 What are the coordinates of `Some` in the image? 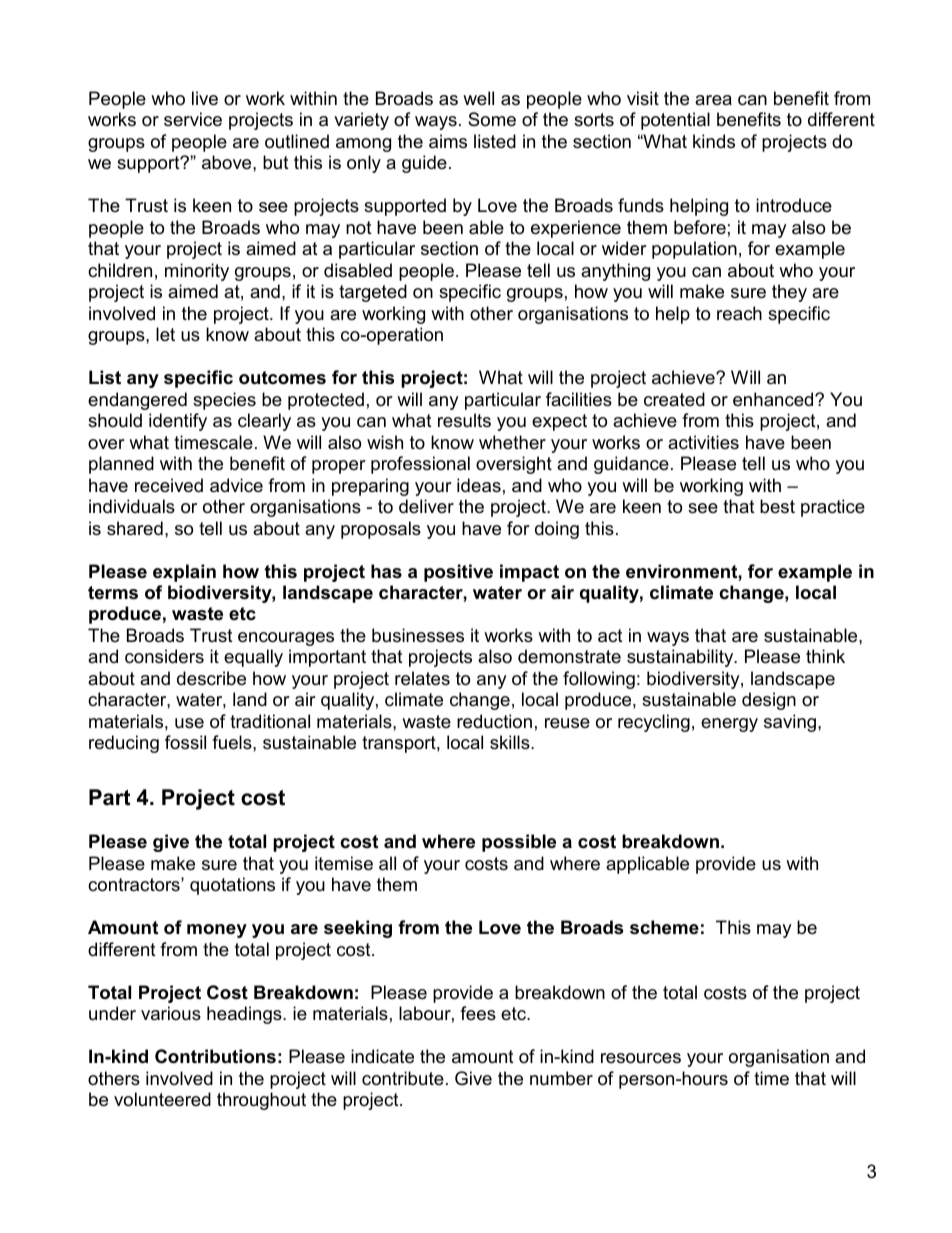 It's located at (492, 119).
